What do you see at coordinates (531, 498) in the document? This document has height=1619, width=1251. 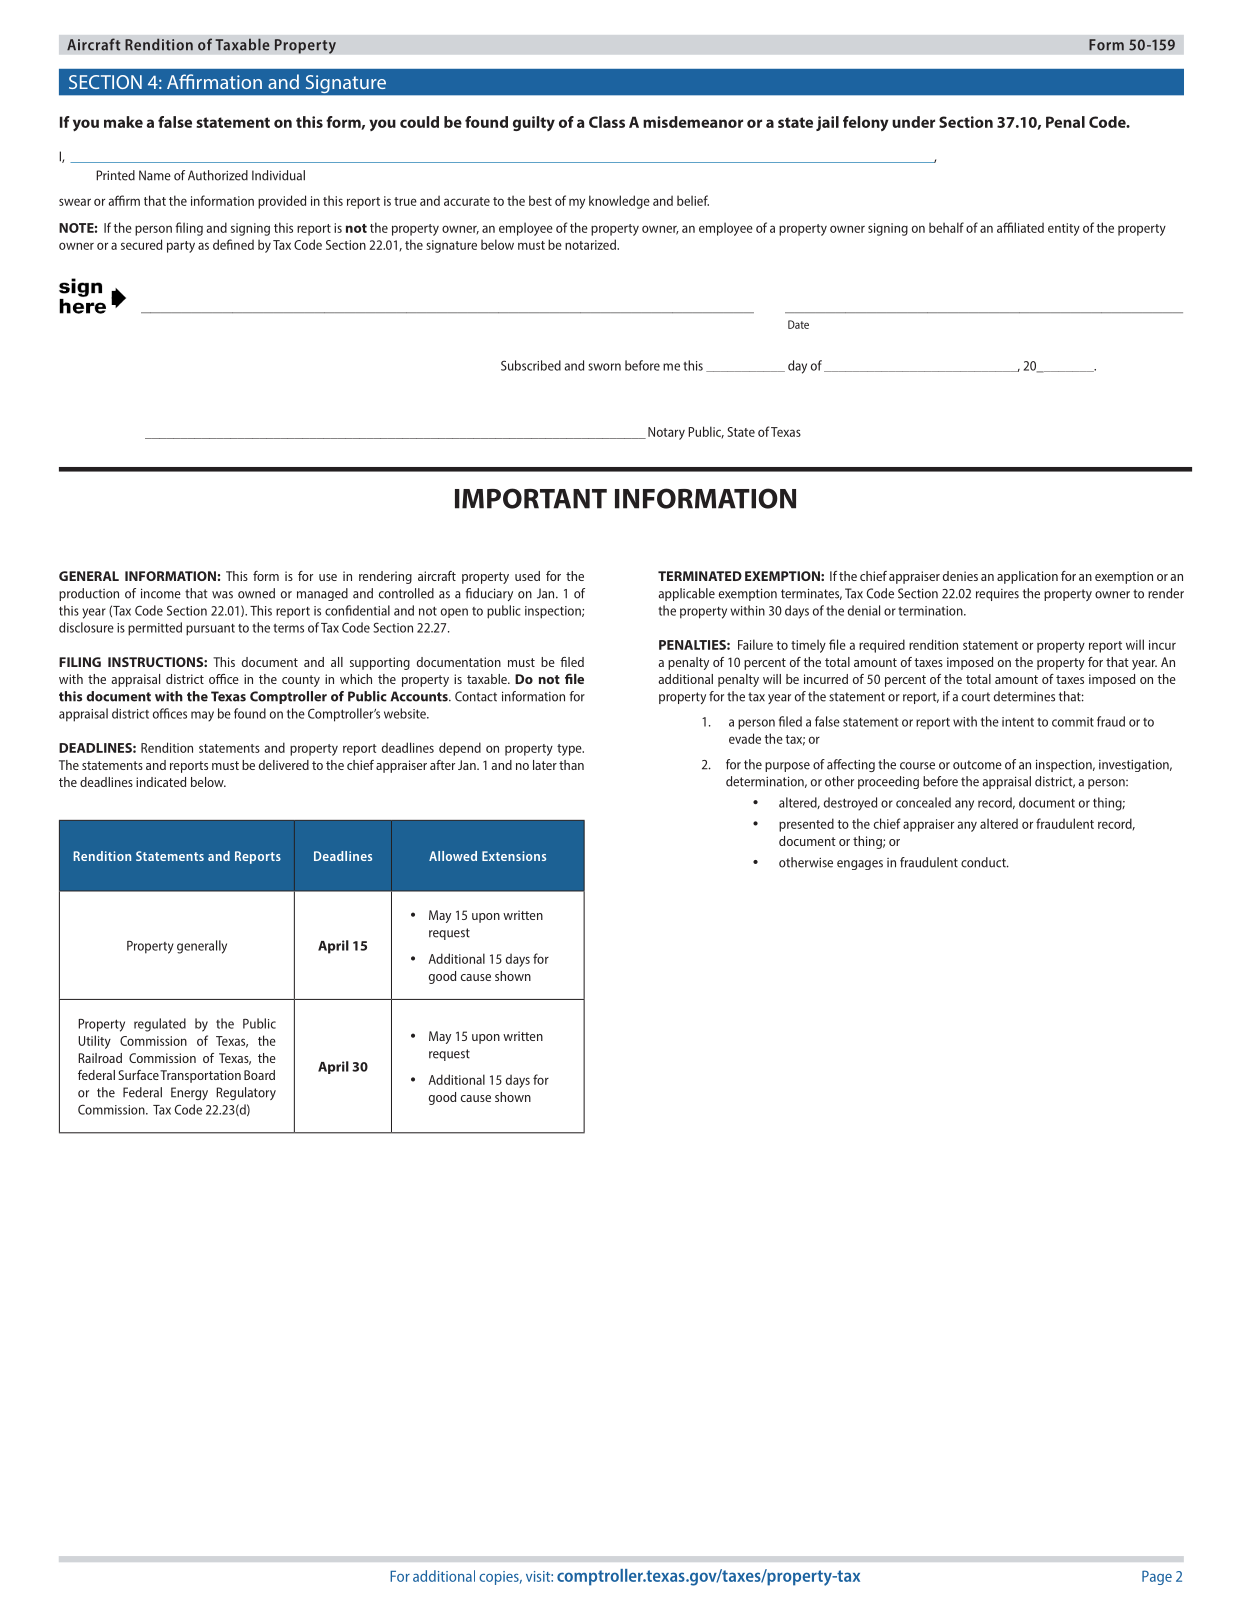 I see `IMPORTANT` at bounding box center [531, 498].
